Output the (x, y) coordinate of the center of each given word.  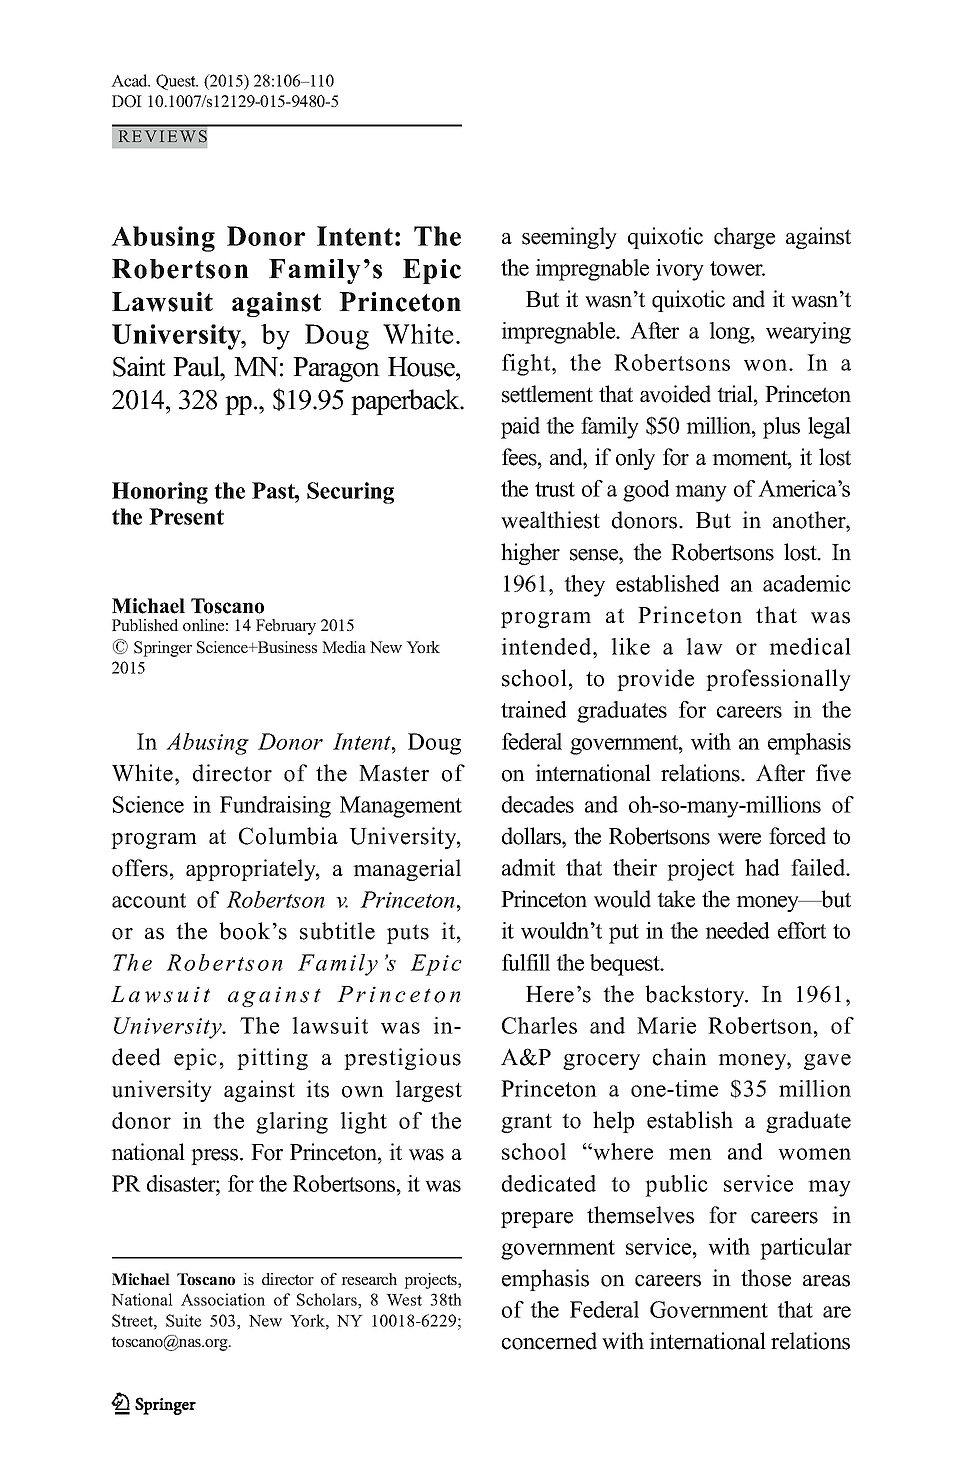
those (766, 1278)
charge (744, 238)
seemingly (569, 238)
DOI (127, 101)
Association (223, 1299)
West (404, 1300)
